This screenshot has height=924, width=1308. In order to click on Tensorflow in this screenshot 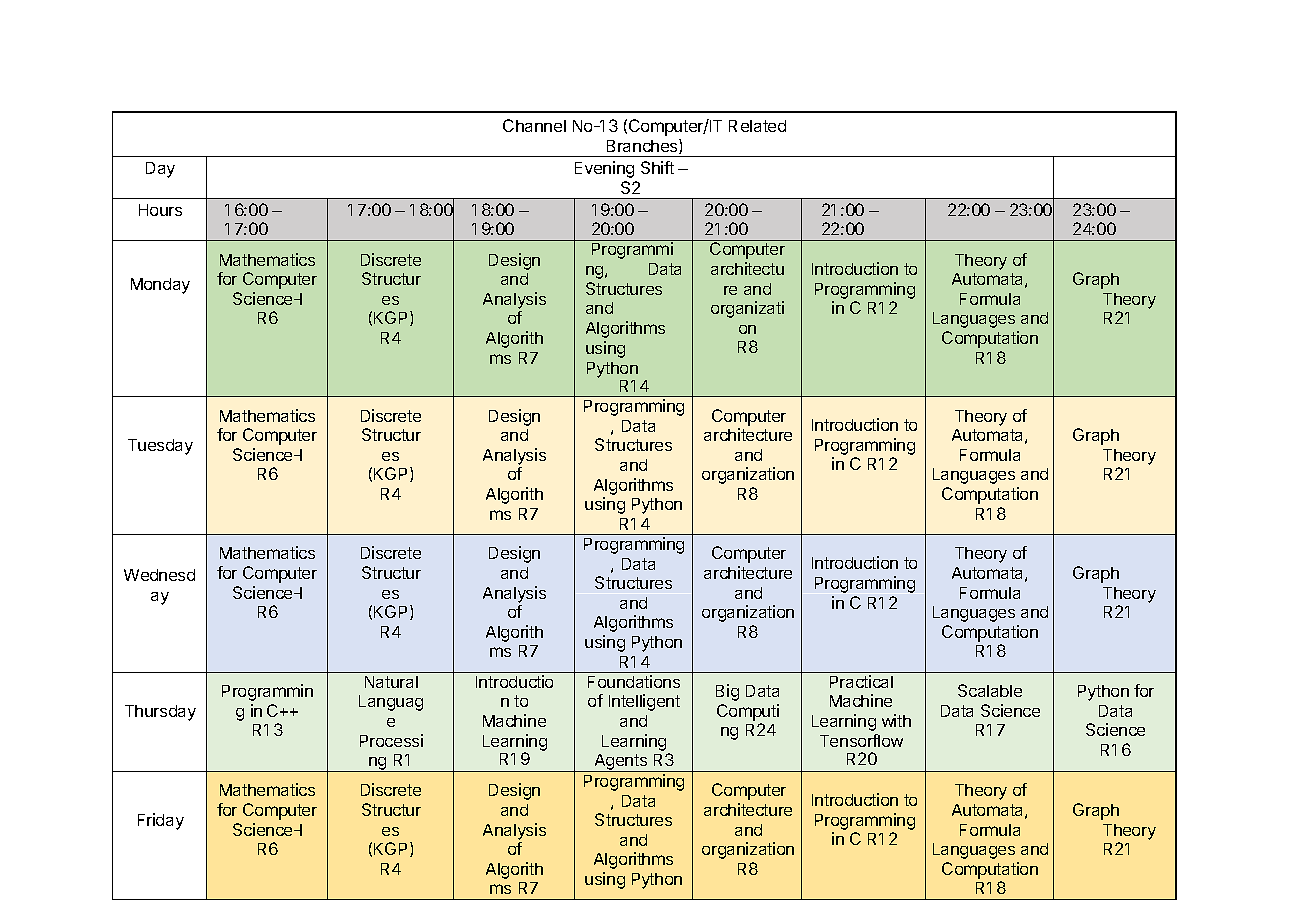, I will do `click(861, 740)`.
